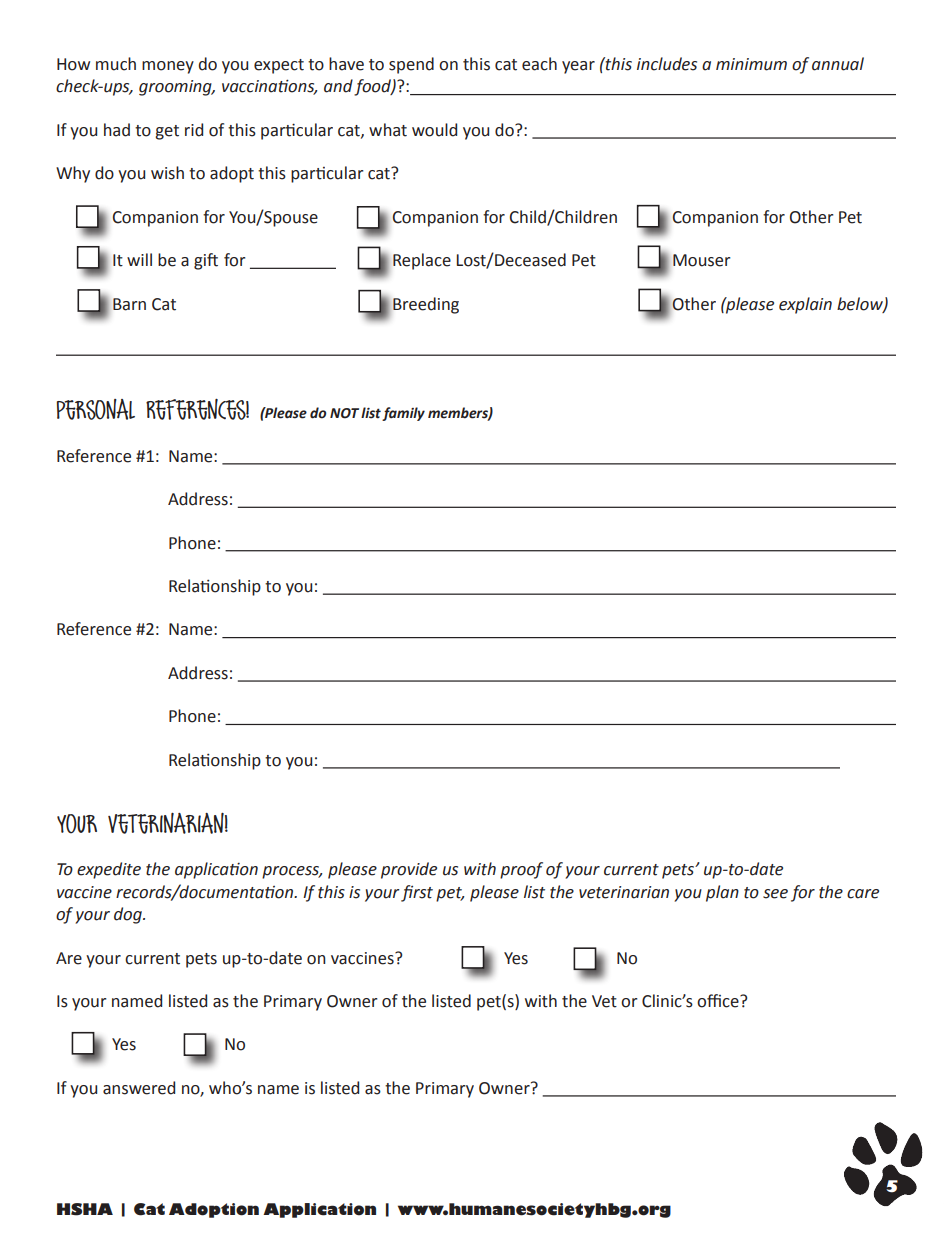  I want to click on would, so click(434, 130).
